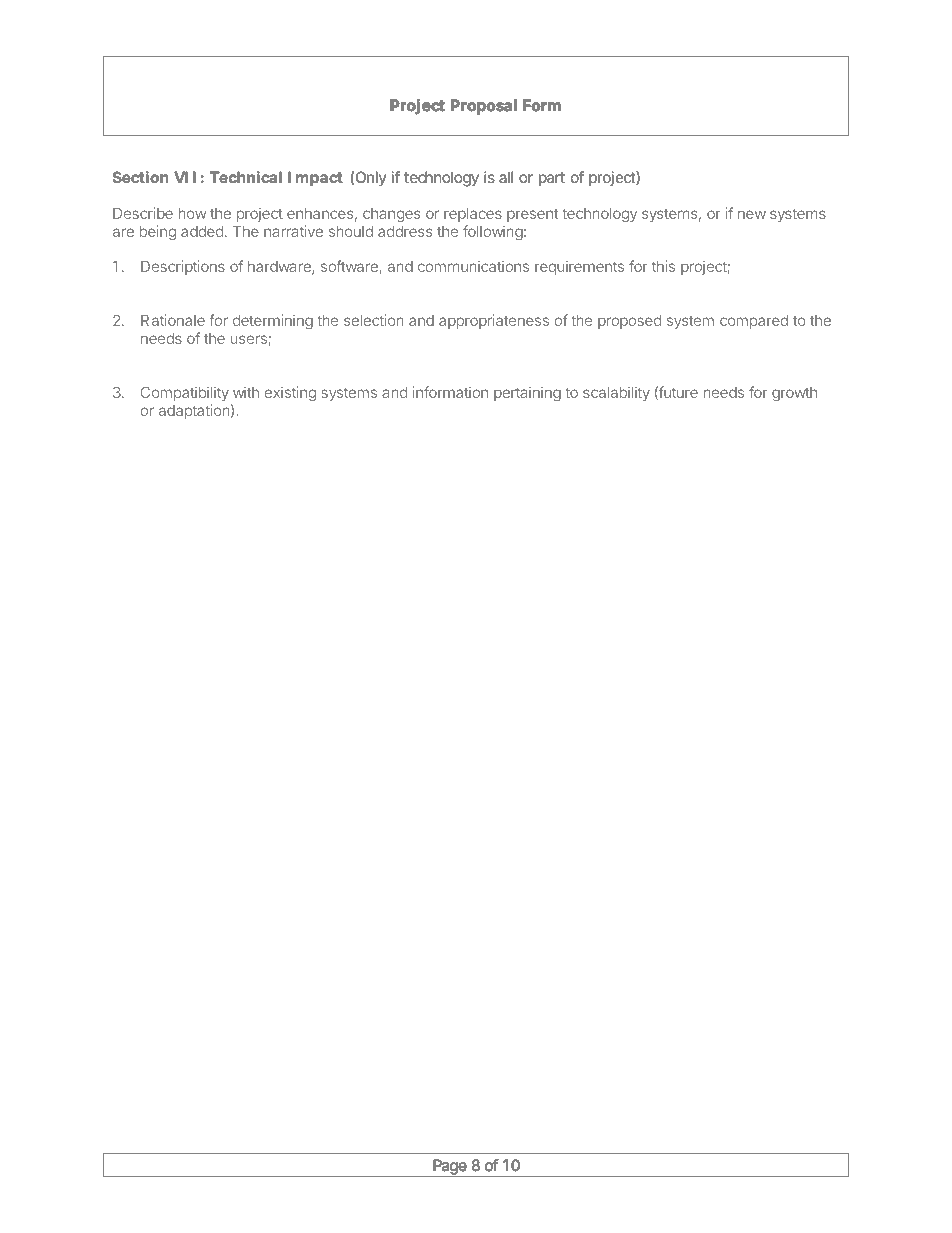 The width and height of the image is (952, 1233). What do you see at coordinates (246, 177) in the image?
I see `Technical` at bounding box center [246, 177].
